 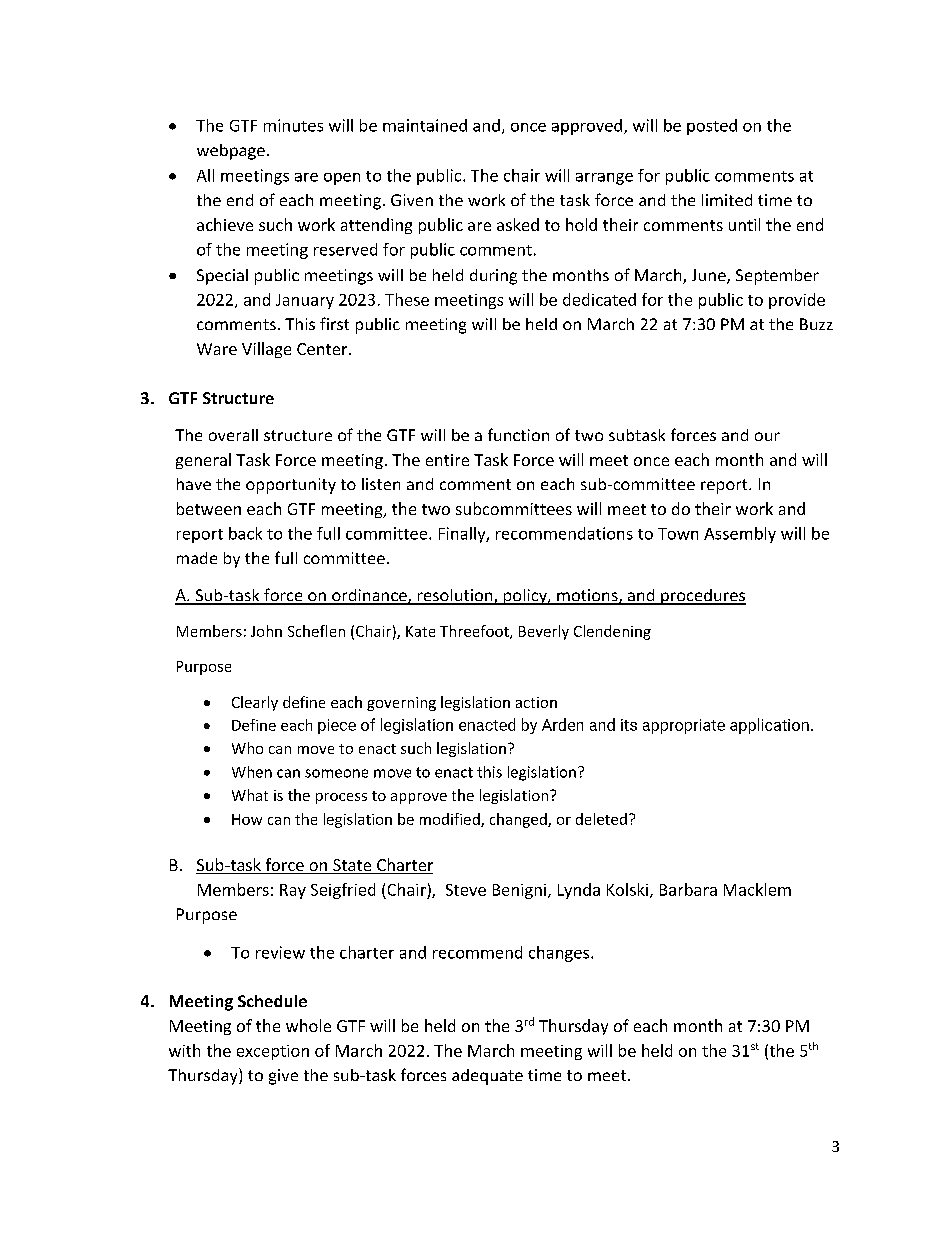 I want to click on webpage, so click(x=231, y=152).
